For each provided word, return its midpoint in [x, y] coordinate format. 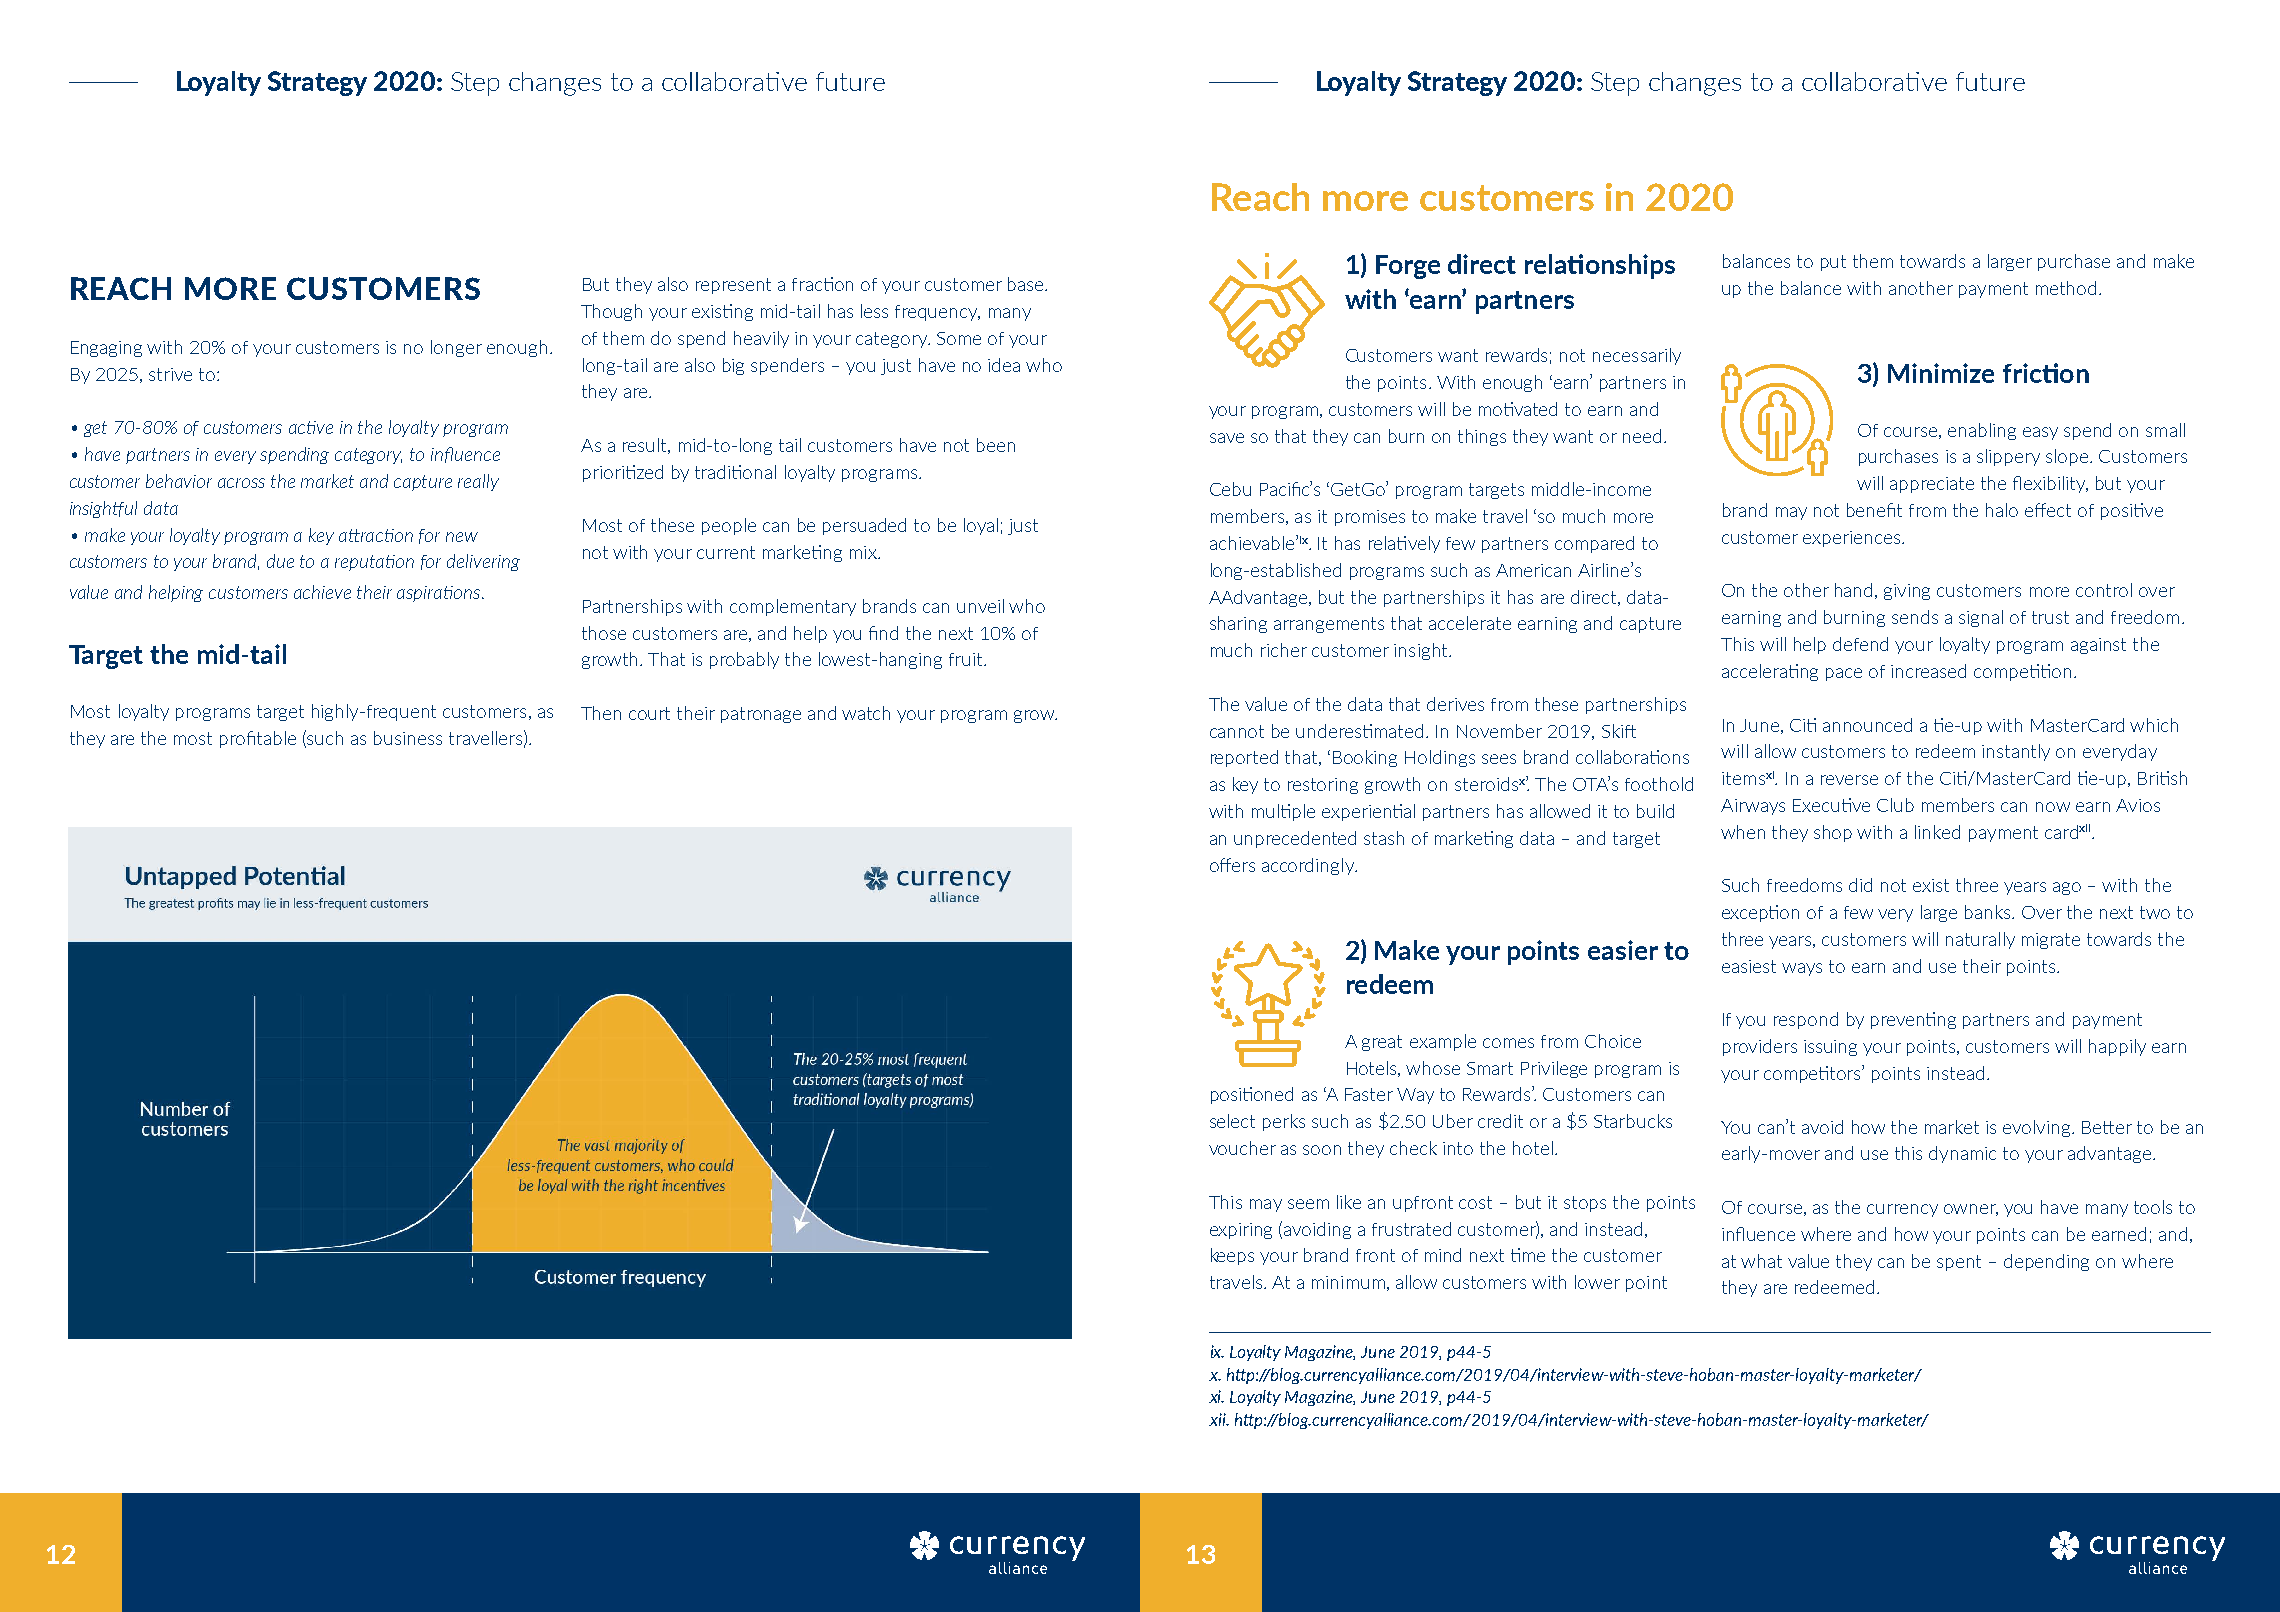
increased [1928, 671]
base [1027, 284]
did [1860, 885]
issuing [1830, 1048]
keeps [1232, 1256]
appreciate [1932, 485]
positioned [1252, 1095]
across [241, 483]
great [1382, 1043]
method [2066, 288]
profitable [258, 739]
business [408, 738]
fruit [967, 659]
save [1227, 438]
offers [1232, 865]
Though [611, 312]
